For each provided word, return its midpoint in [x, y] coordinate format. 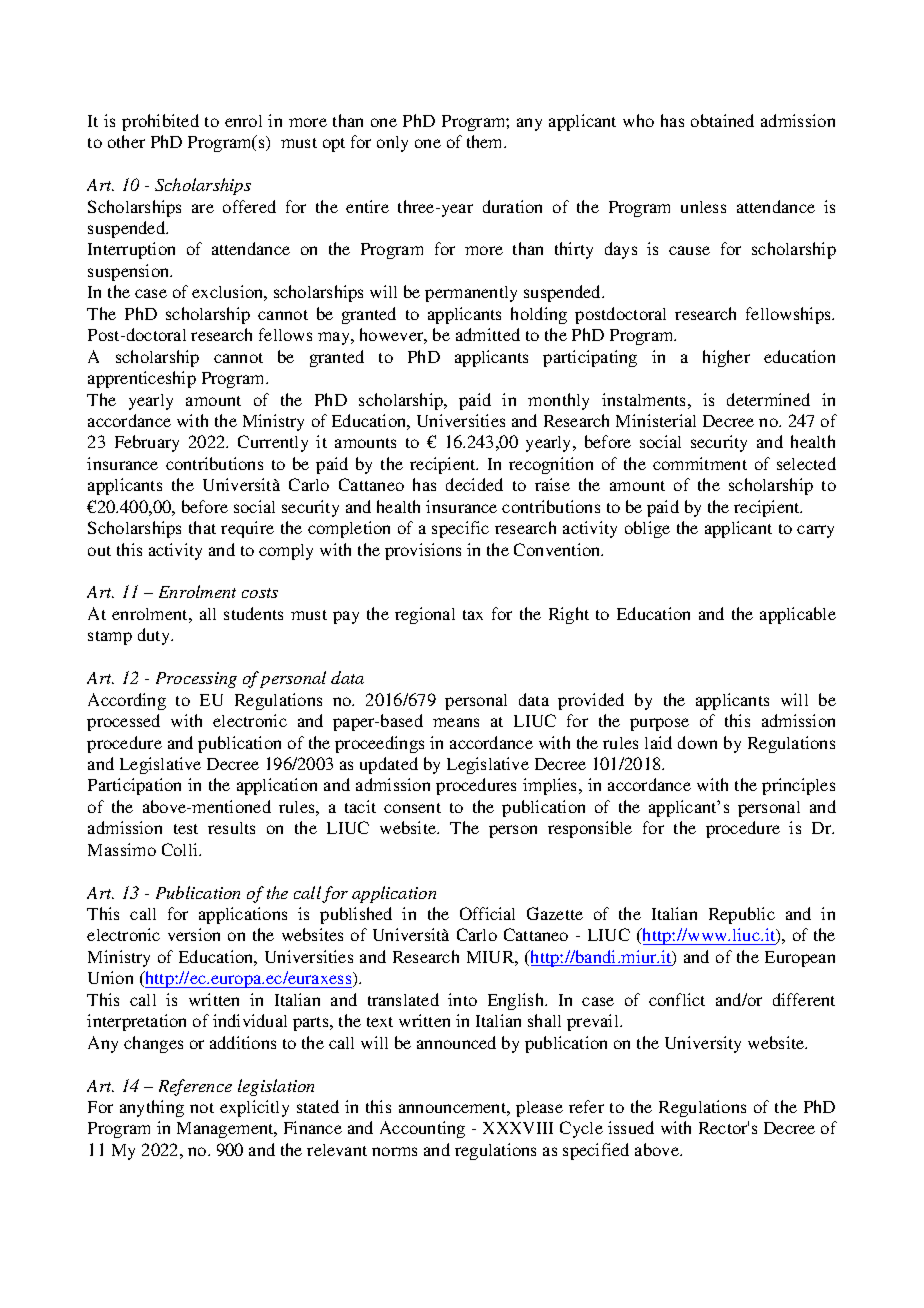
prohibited [160, 122]
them [486, 141]
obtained [722, 120]
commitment [700, 463]
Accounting [422, 1129]
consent [412, 808]
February [147, 443]
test [186, 829]
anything [152, 1108]
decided [474, 484]
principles [798, 786]
